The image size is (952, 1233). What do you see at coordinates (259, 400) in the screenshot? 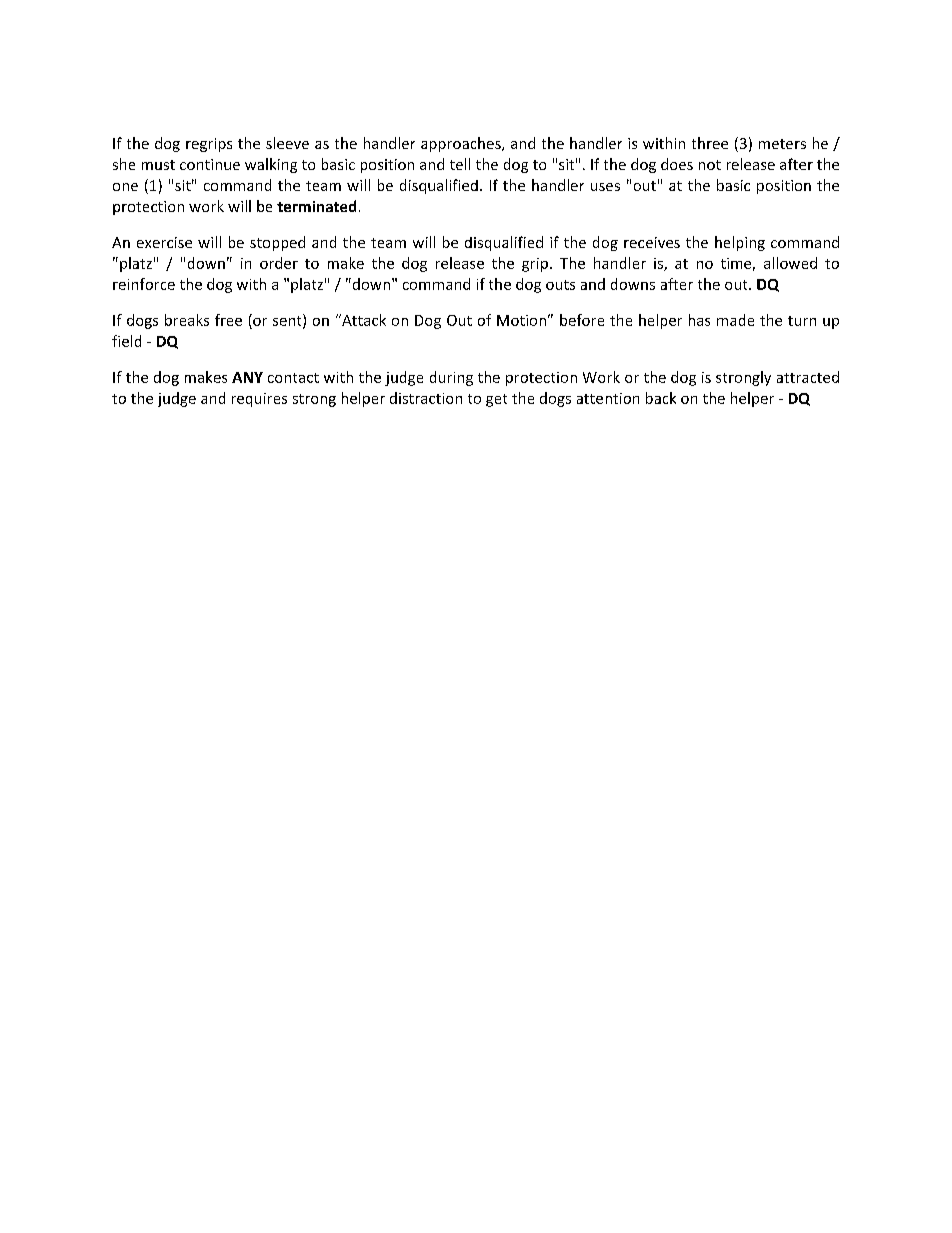
I see `requires` at bounding box center [259, 400].
